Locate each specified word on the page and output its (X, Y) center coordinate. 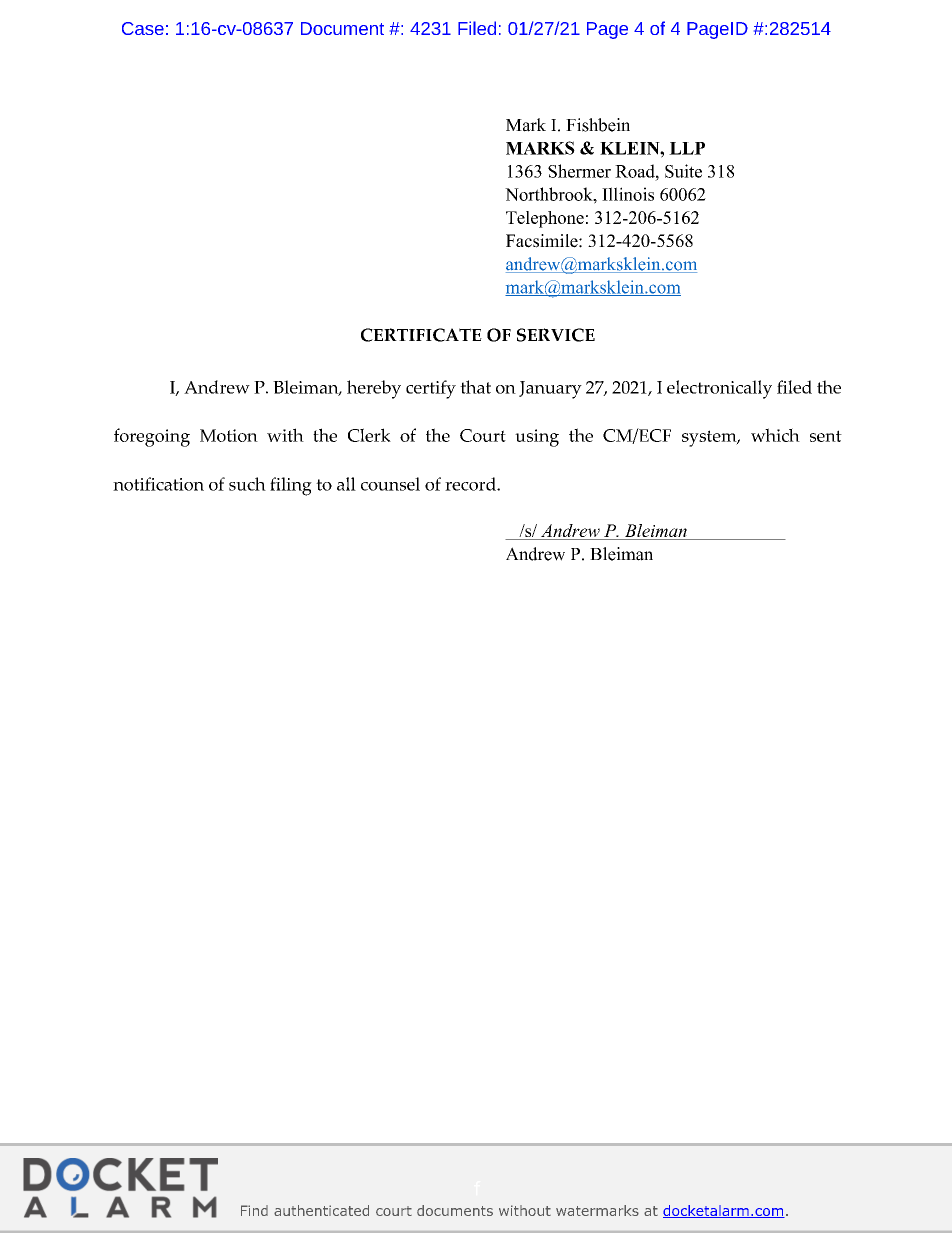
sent (826, 436)
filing (291, 486)
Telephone (545, 219)
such (247, 484)
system (710, 438)
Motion (229, 435)
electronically (719, 389)
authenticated (321, 1210)
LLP (687, 148)
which (775, 435)
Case (143, 28)
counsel (390, 484)
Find (254, 1210)
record (471, 484)
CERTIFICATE (421, 335)
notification (158, 484)
